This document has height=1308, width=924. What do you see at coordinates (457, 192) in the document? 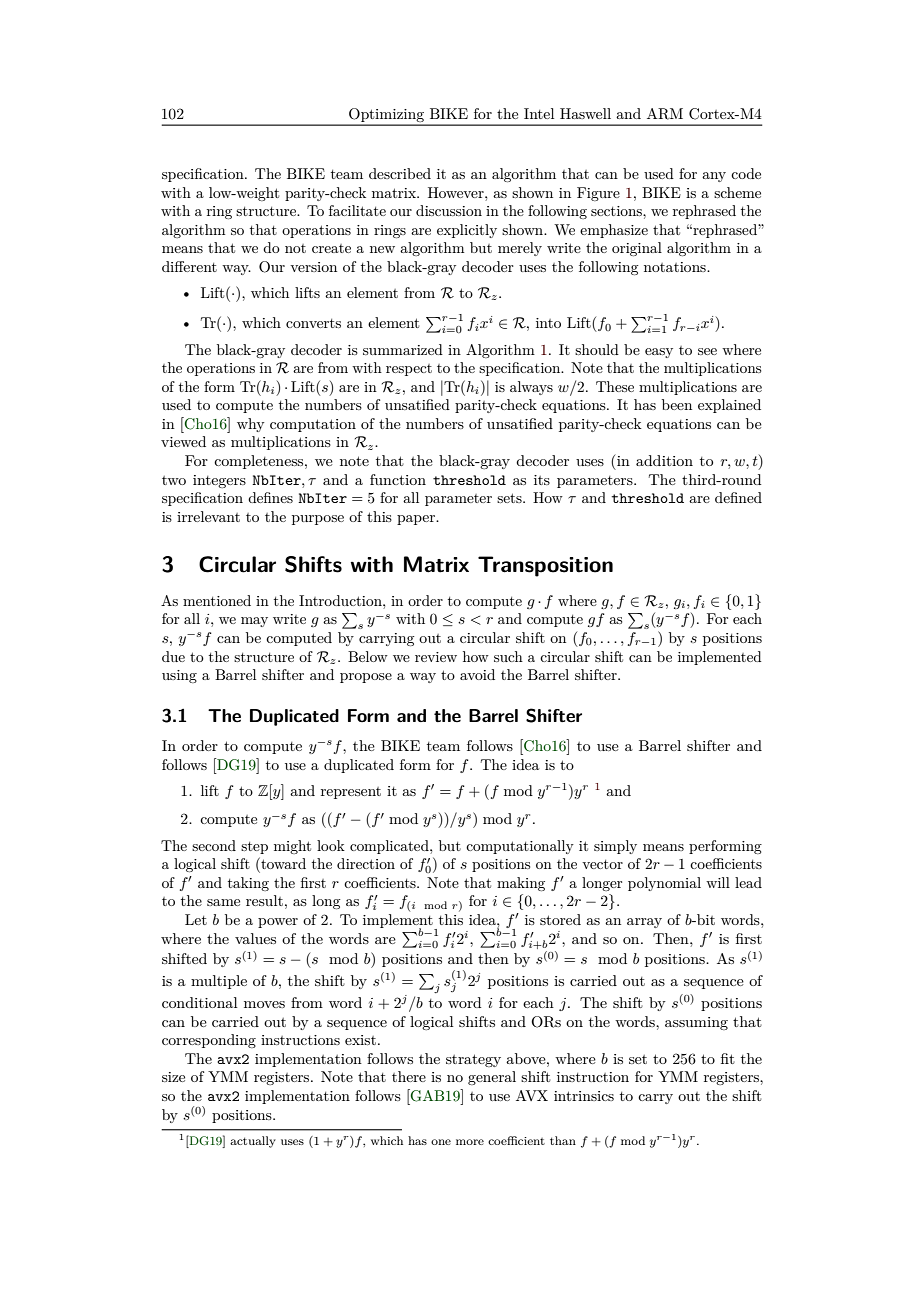
I see `However` at bounding box center [457, 192].
